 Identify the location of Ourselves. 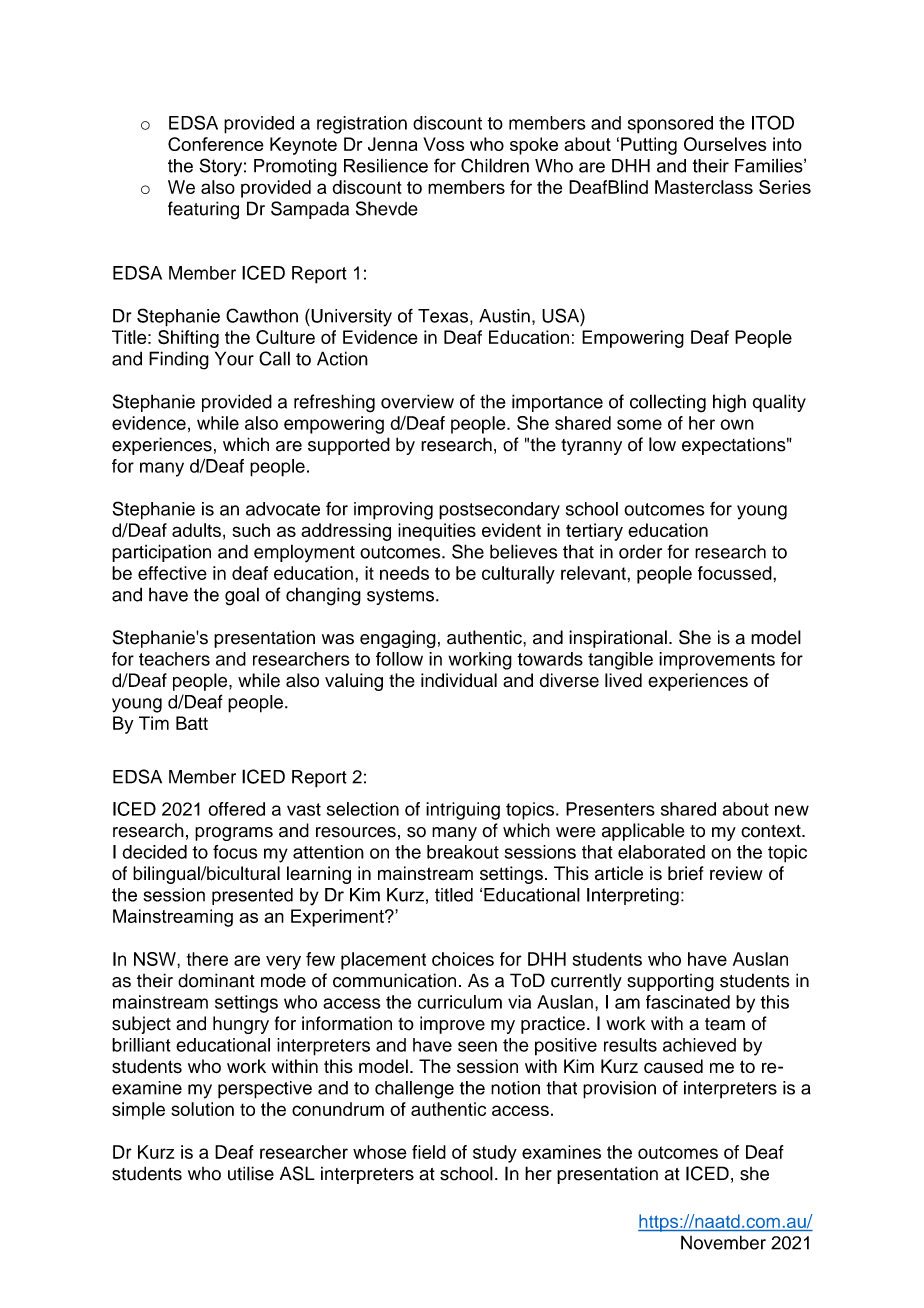
(725, 144).
